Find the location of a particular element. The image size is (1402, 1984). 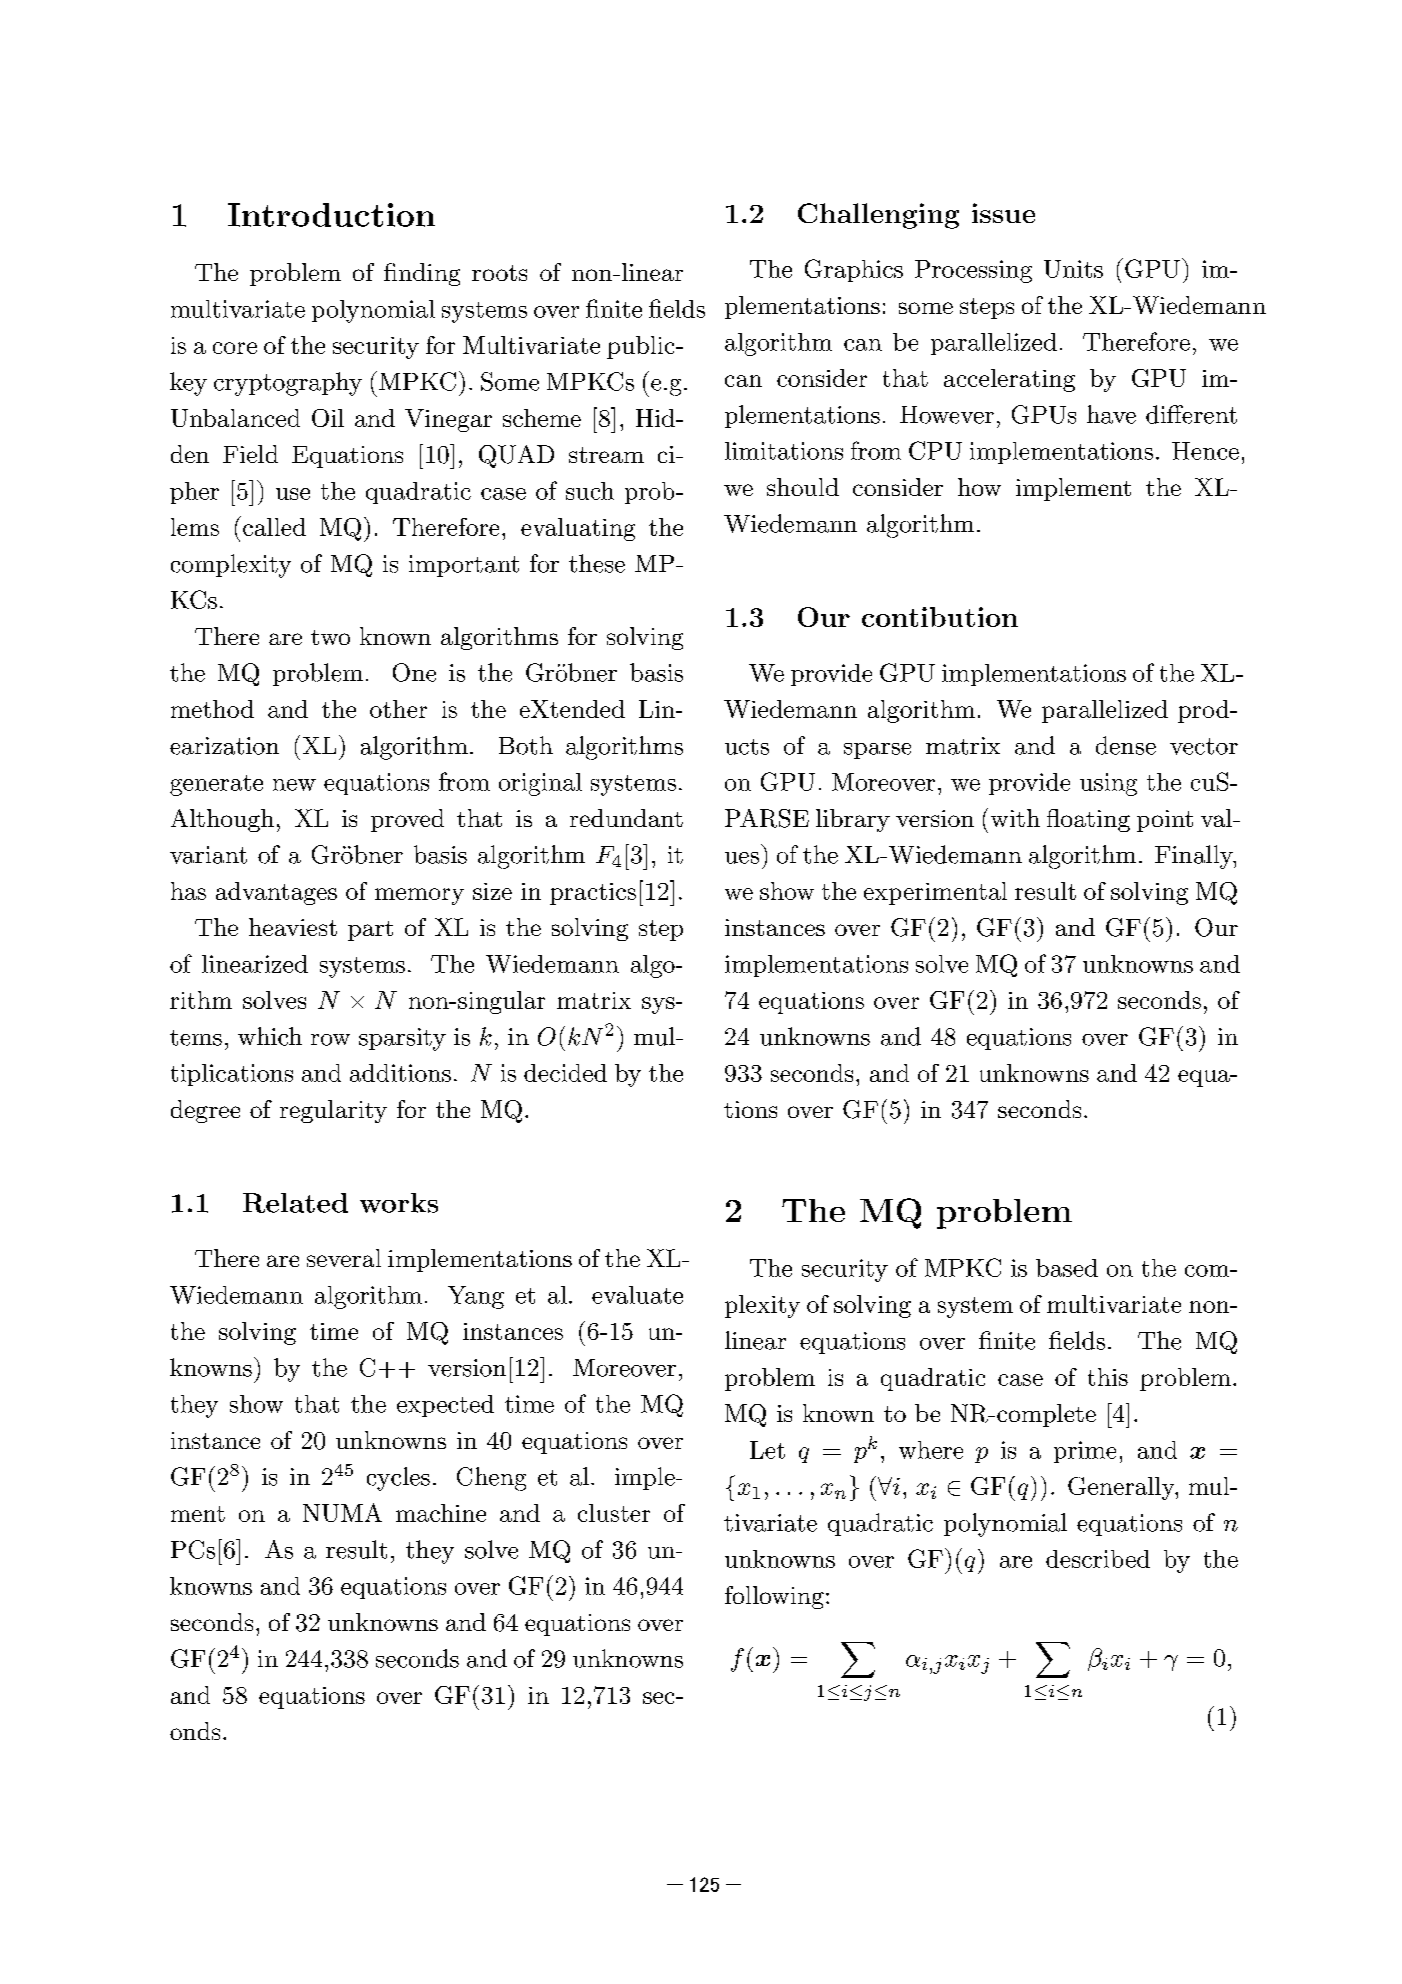

decided is located at coordinates (565, 1073).
